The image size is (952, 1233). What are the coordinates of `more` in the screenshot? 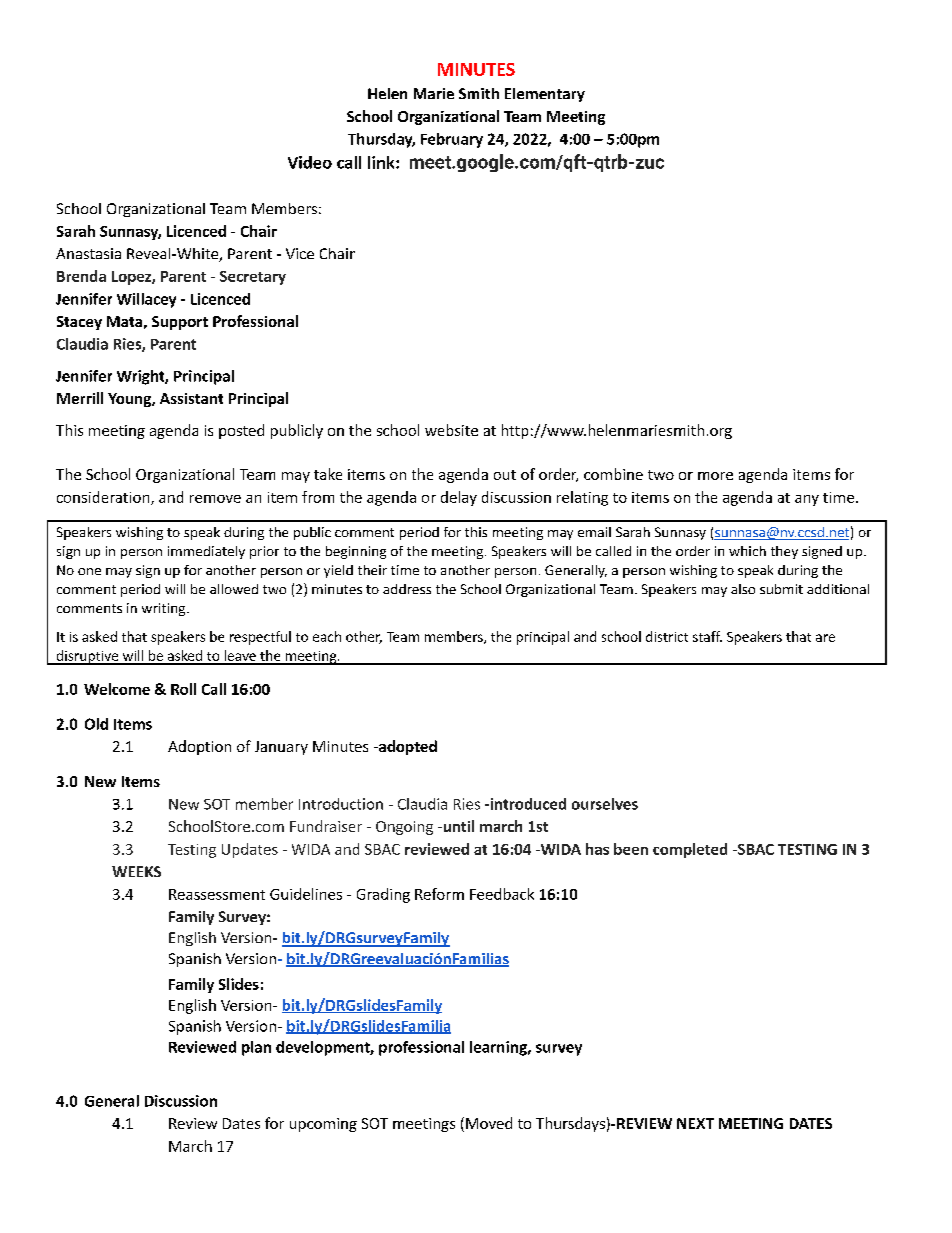 It's located at (715, 476).
